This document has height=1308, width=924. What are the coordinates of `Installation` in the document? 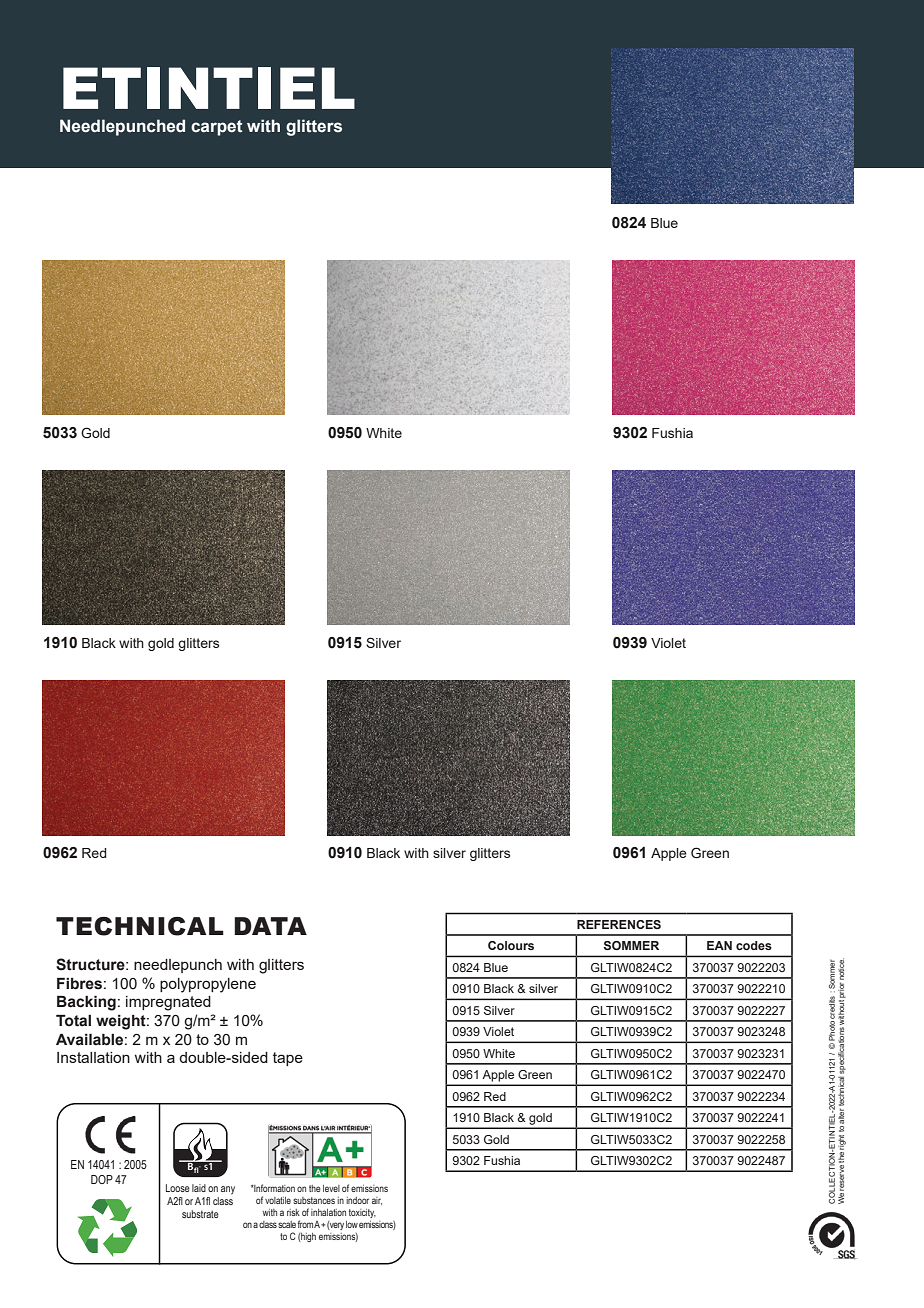 It's located at (93, 1057).
